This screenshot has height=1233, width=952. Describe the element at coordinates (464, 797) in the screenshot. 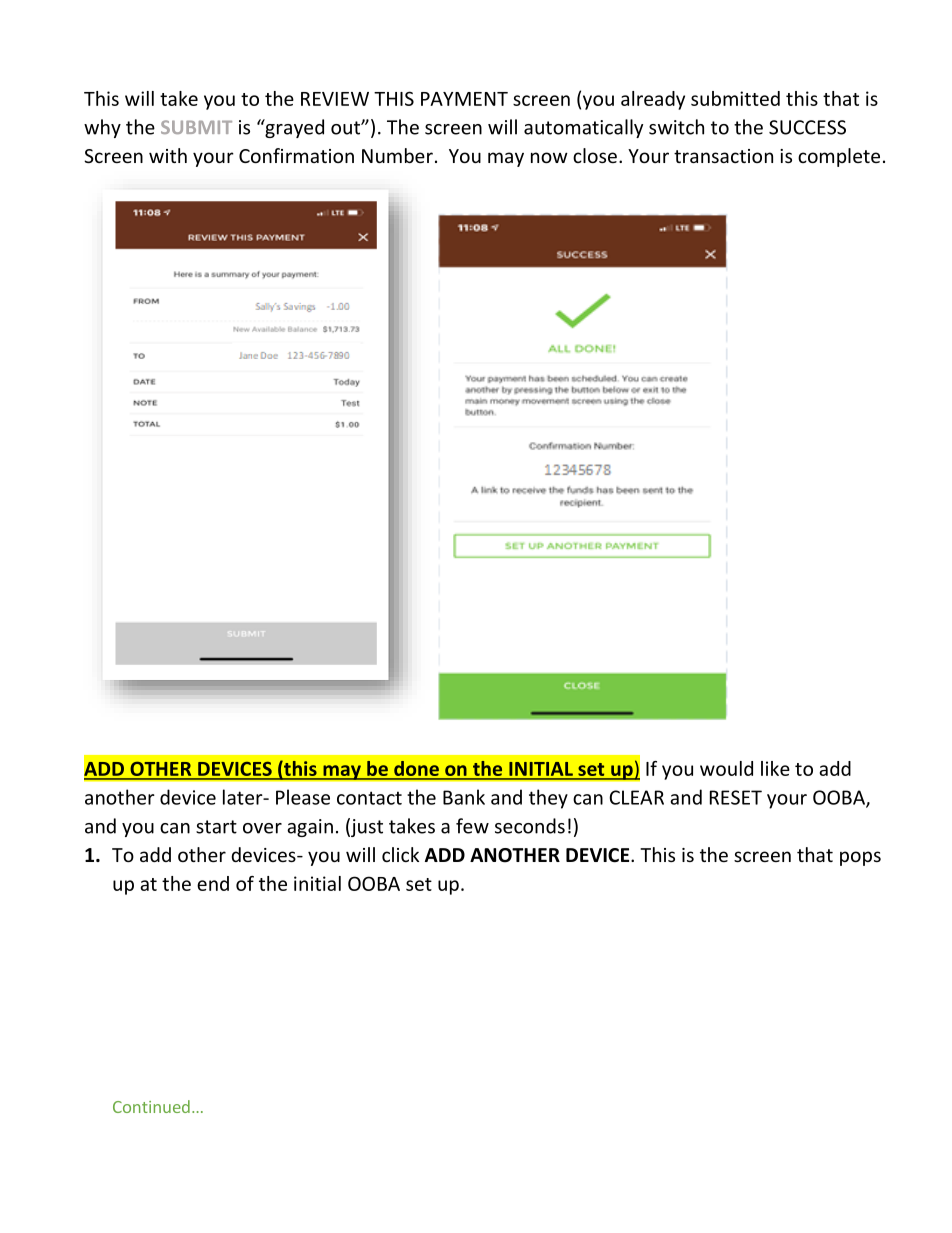

I see `Bank` at that location.
